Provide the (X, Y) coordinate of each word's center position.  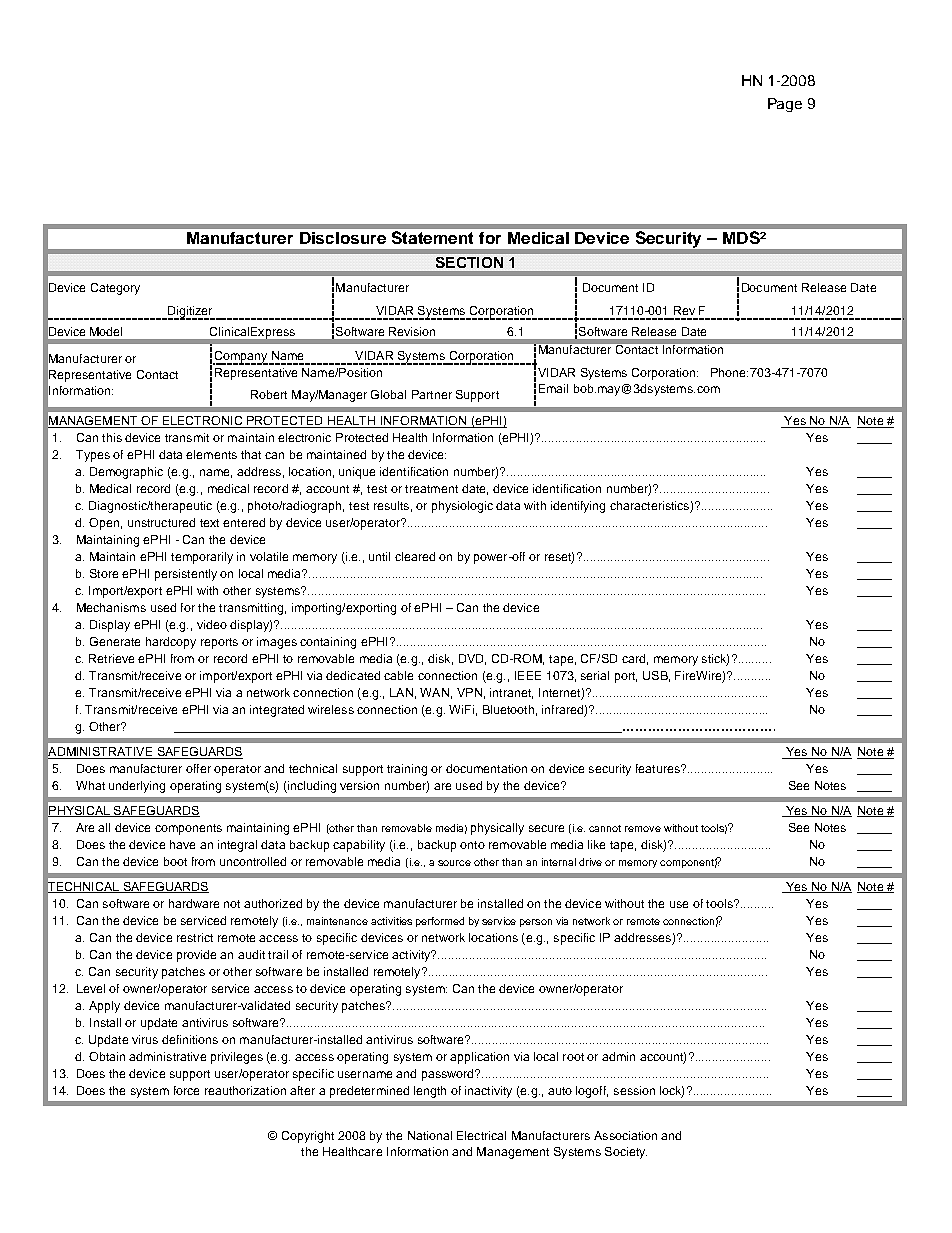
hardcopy (171, 643)
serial (595, 675)
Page (785, 105)
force (186, 1090)
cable (398, 675)
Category (115, 289)
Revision (412, 331)
